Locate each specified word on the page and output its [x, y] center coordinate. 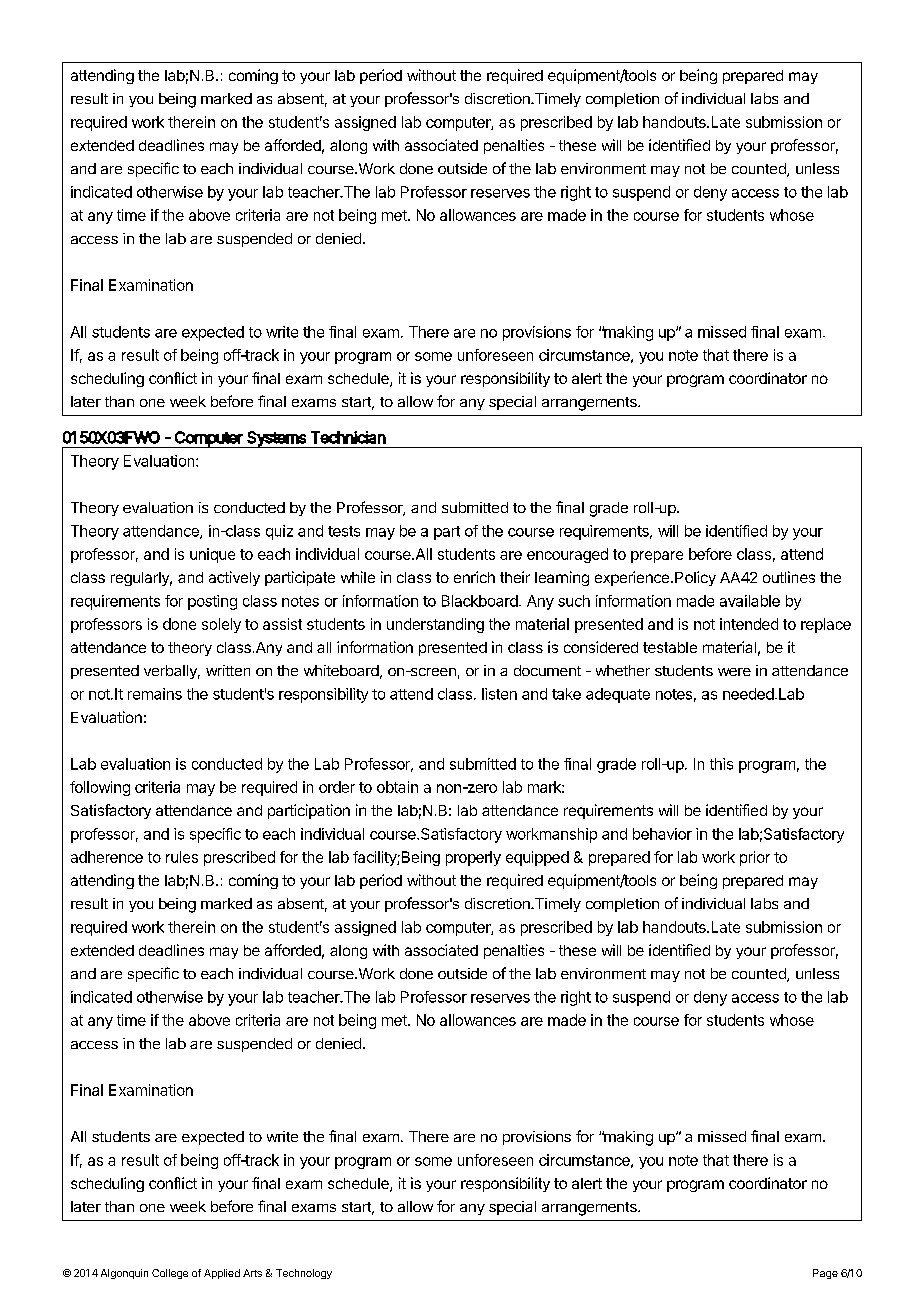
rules [182, 857]
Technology [304, 1274]
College [170, 1274]
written [228, 670]
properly [473, 858]
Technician [348, 437]
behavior [662, 834]
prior [755, 858]
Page [825, 1274]
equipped [537, 858]
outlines [789, 577]
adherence [107, 857]
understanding [435, 625]
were [734, 672]
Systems [276, 439]
